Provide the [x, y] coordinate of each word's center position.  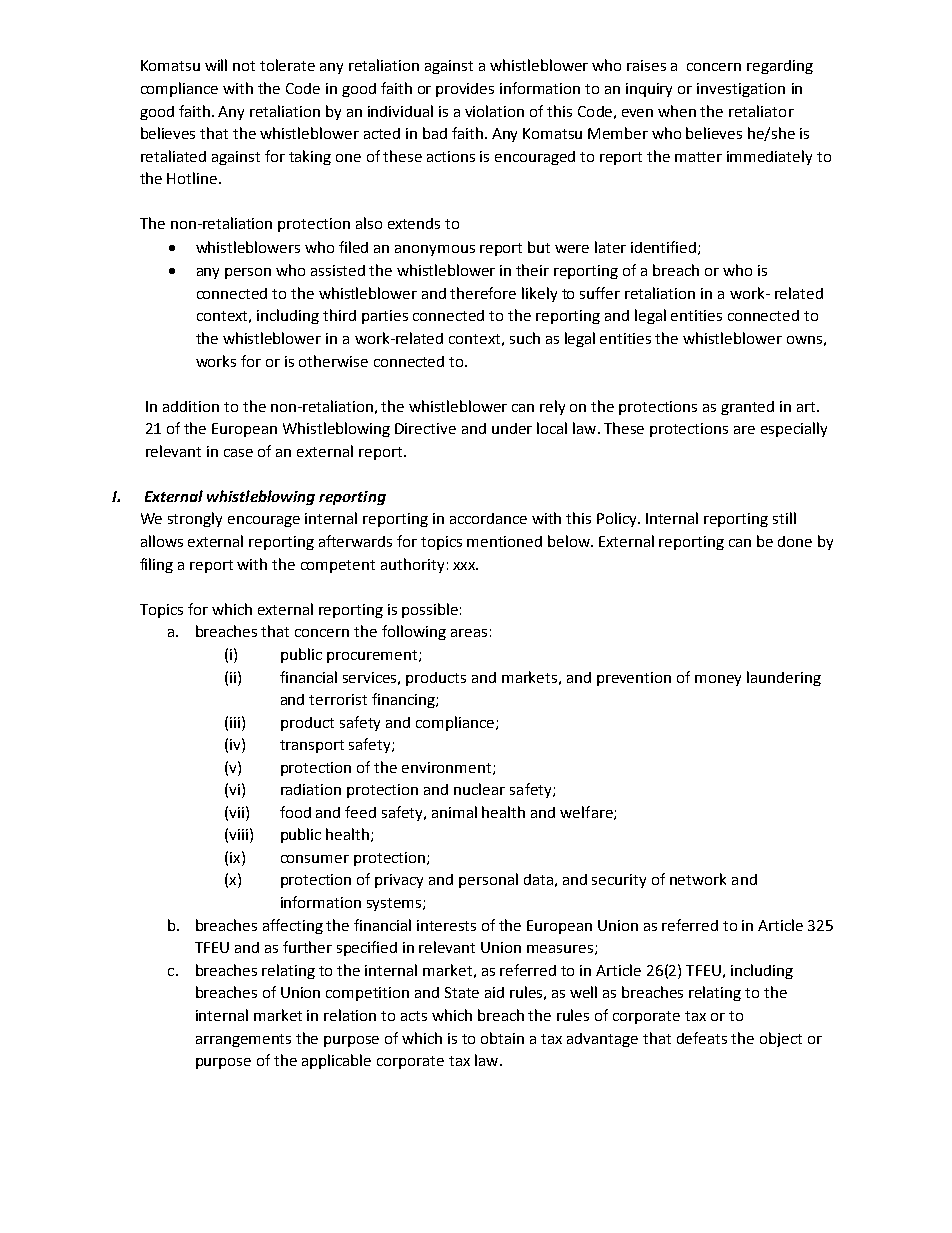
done [795, 541]
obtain [502, 1038]
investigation [741, 90]
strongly [195, 519]
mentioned [504, 541]
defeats [702, 1038]
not [244, 66]
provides [465, 90]
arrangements [243, 1040]
